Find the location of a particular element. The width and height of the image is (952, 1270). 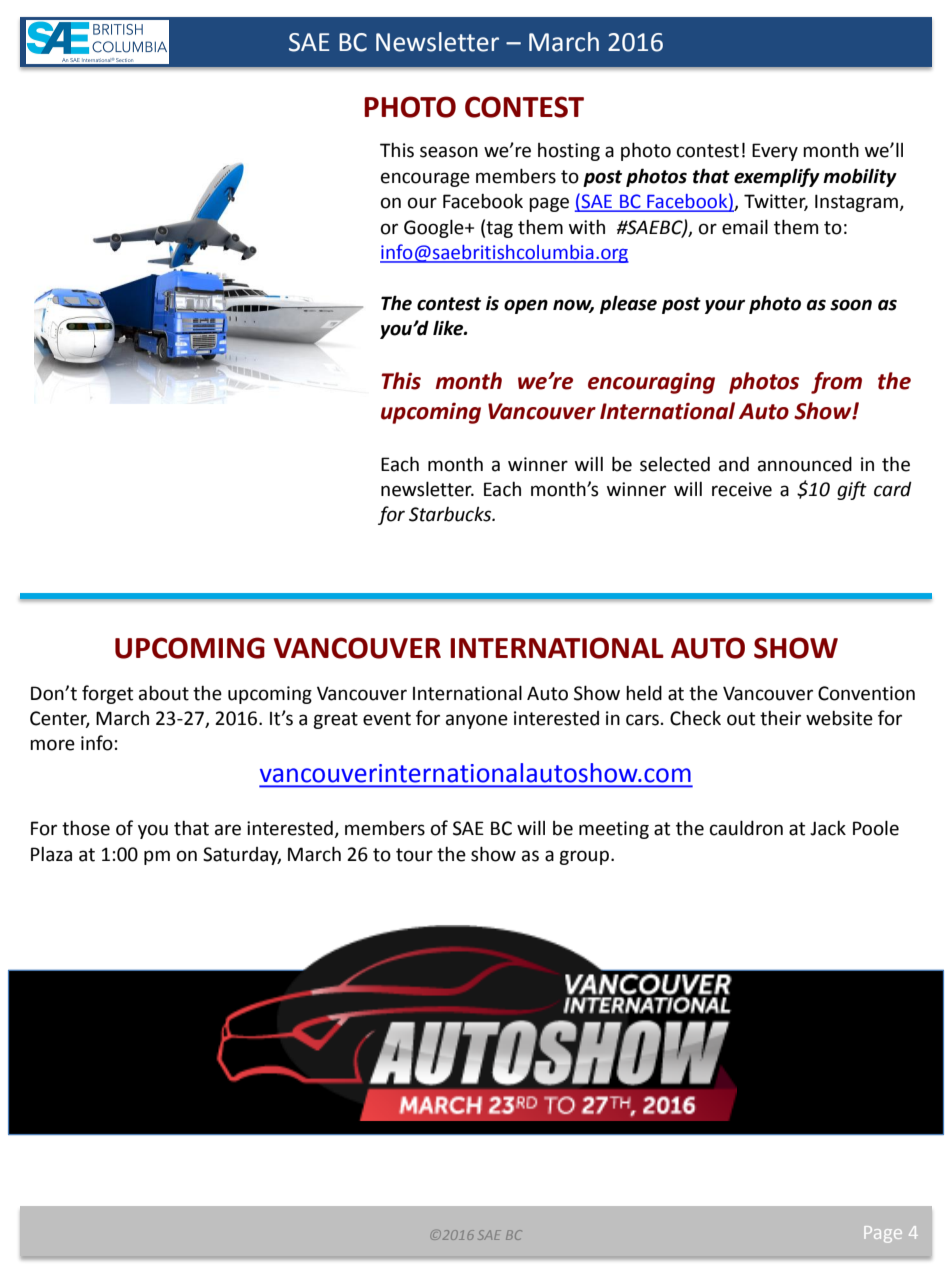

Jack is located at coordinates (828, 828).
